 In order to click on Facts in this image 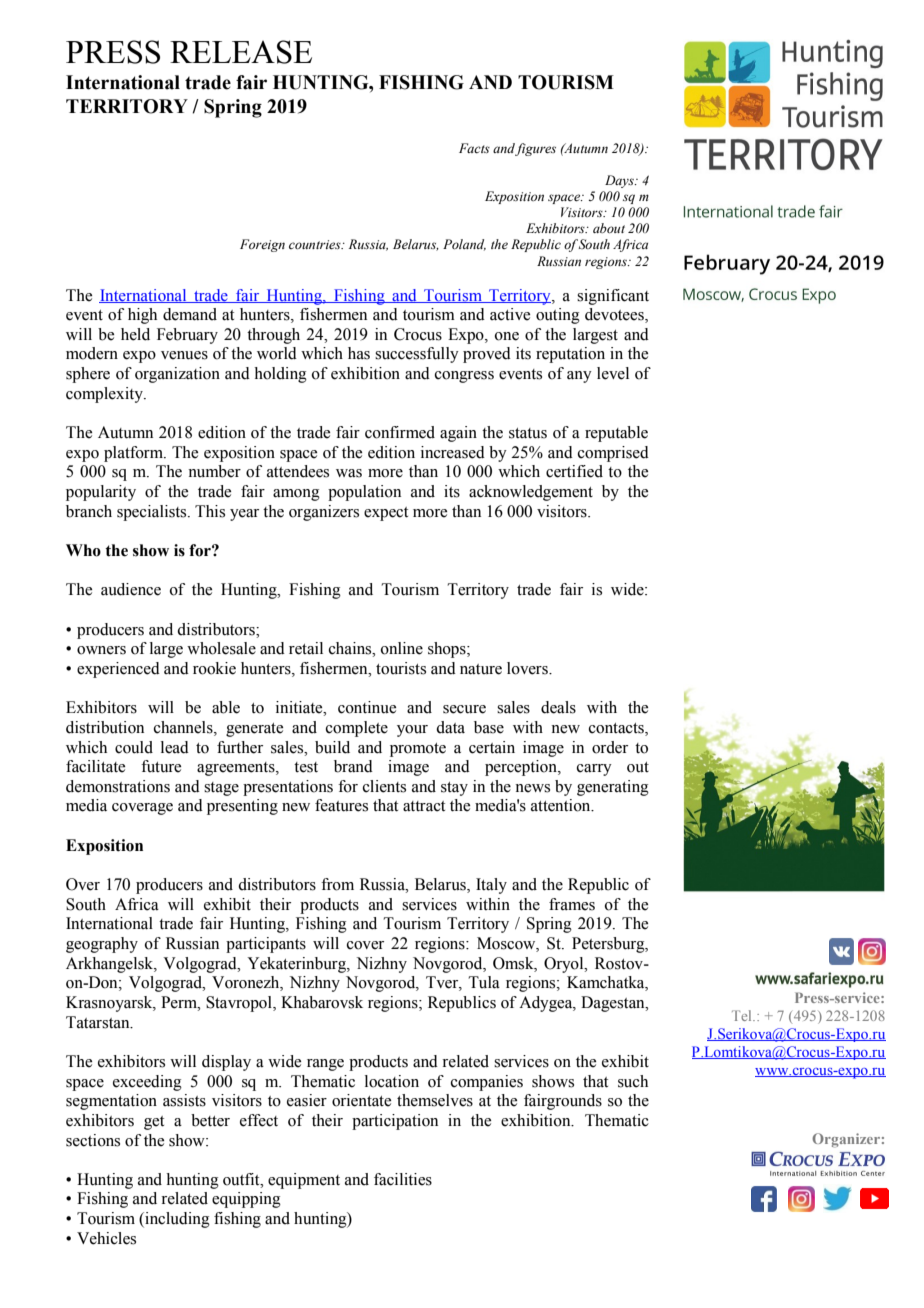, I will do `click(474, 148)`.
